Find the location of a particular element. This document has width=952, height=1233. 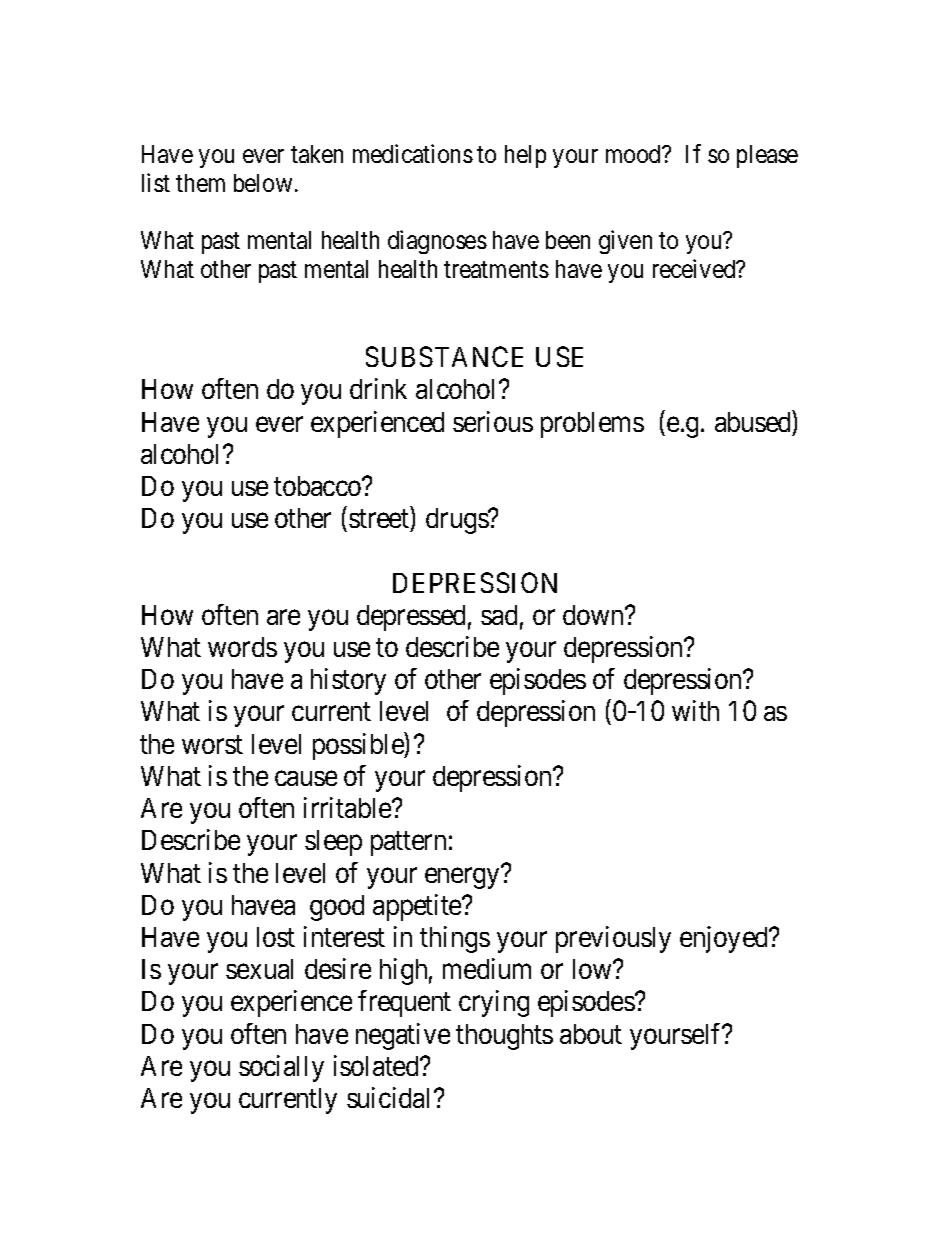

socially is located at coordinates (281, 1068).
